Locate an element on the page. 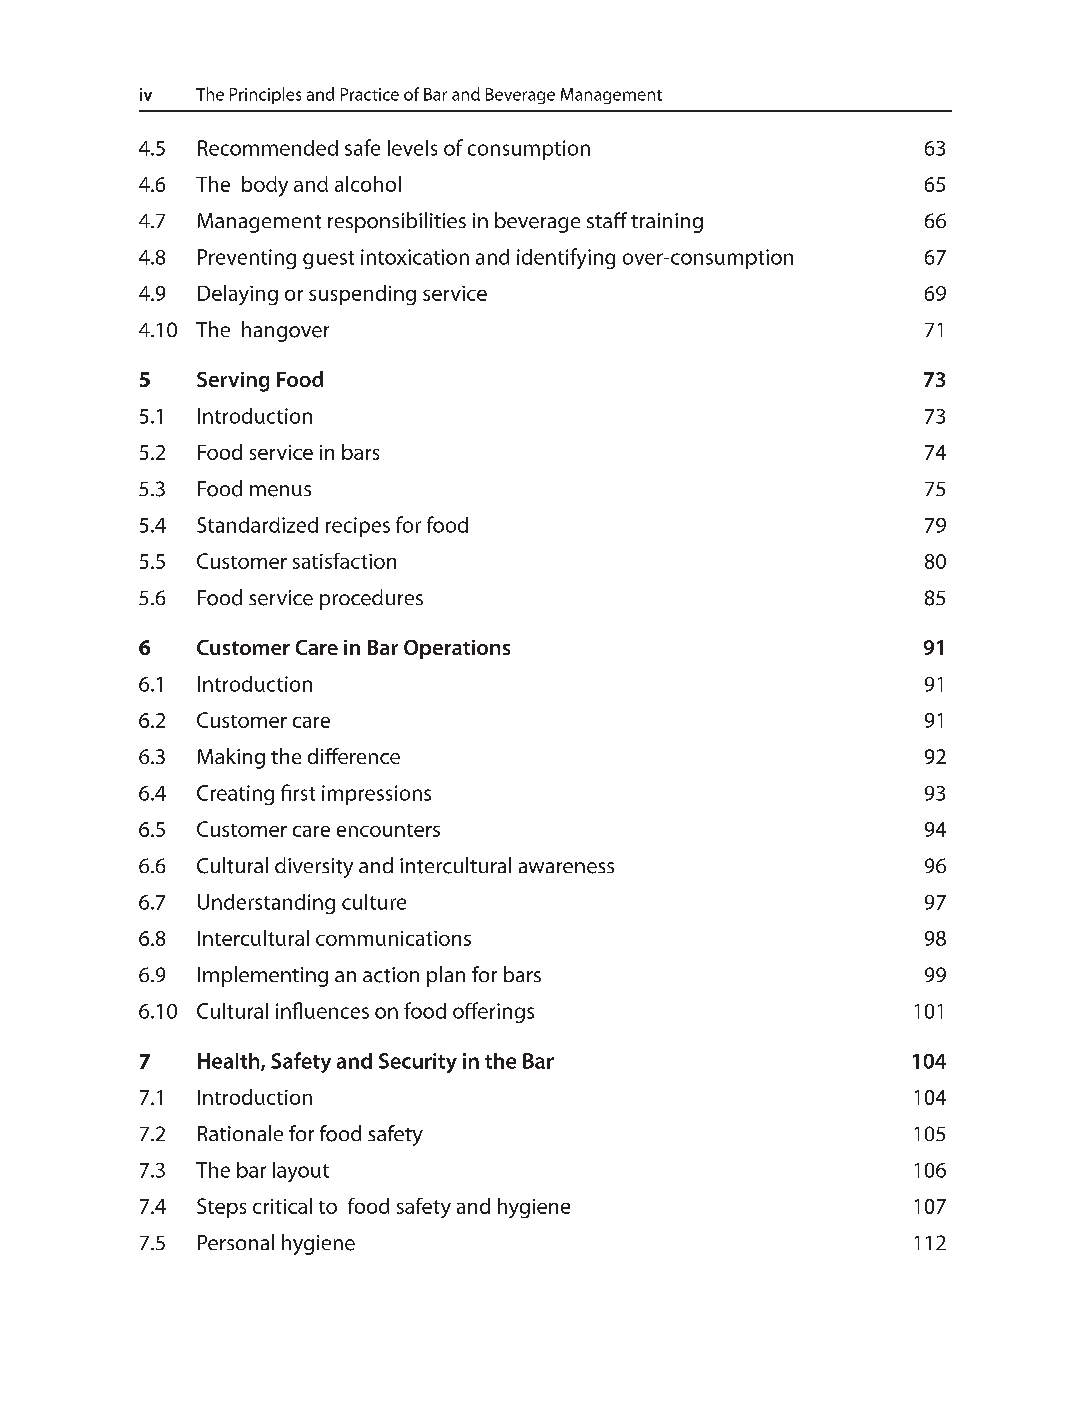  staff is located at coordinates (607, 220).
